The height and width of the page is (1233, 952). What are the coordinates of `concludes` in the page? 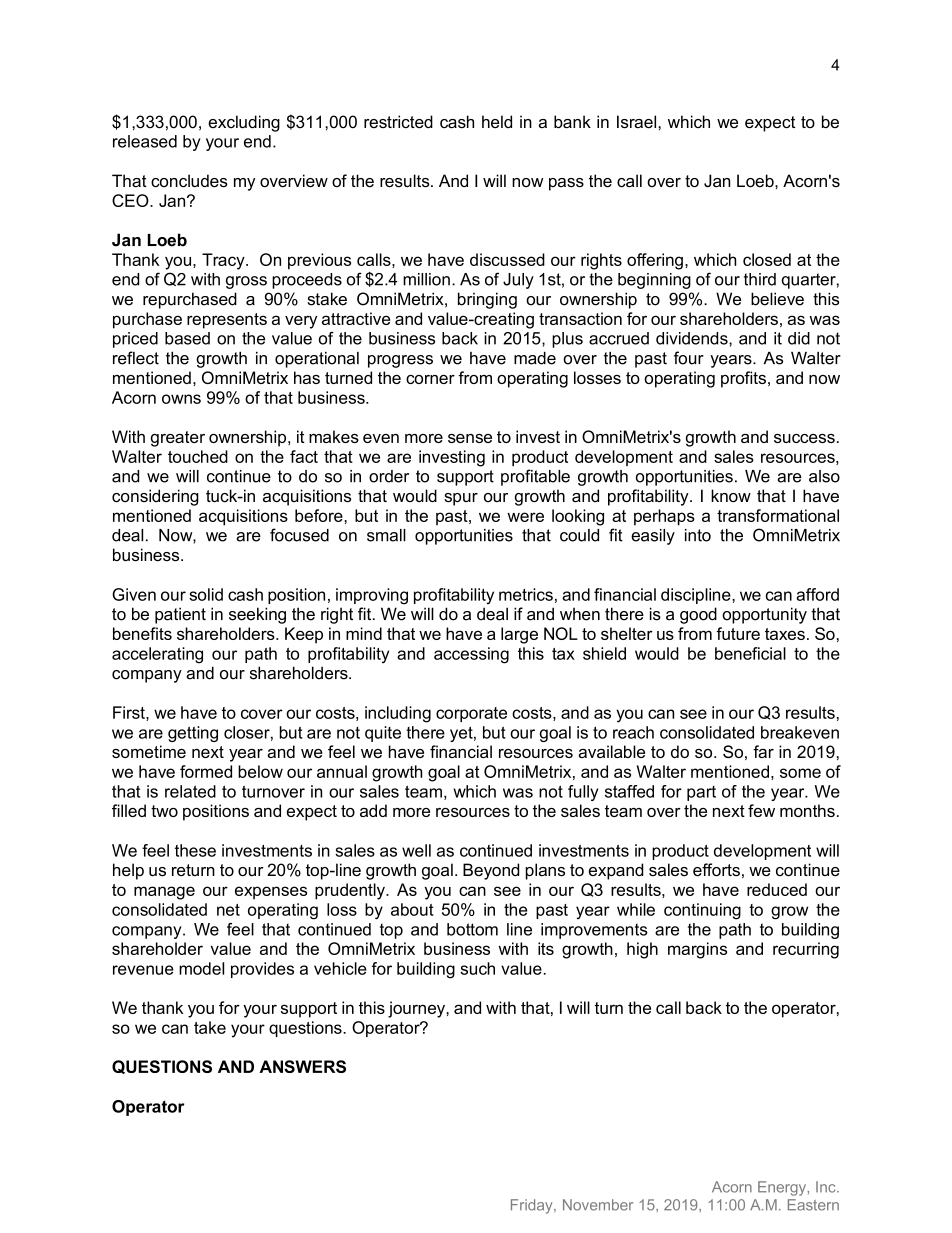 It's located at (189, 181).
